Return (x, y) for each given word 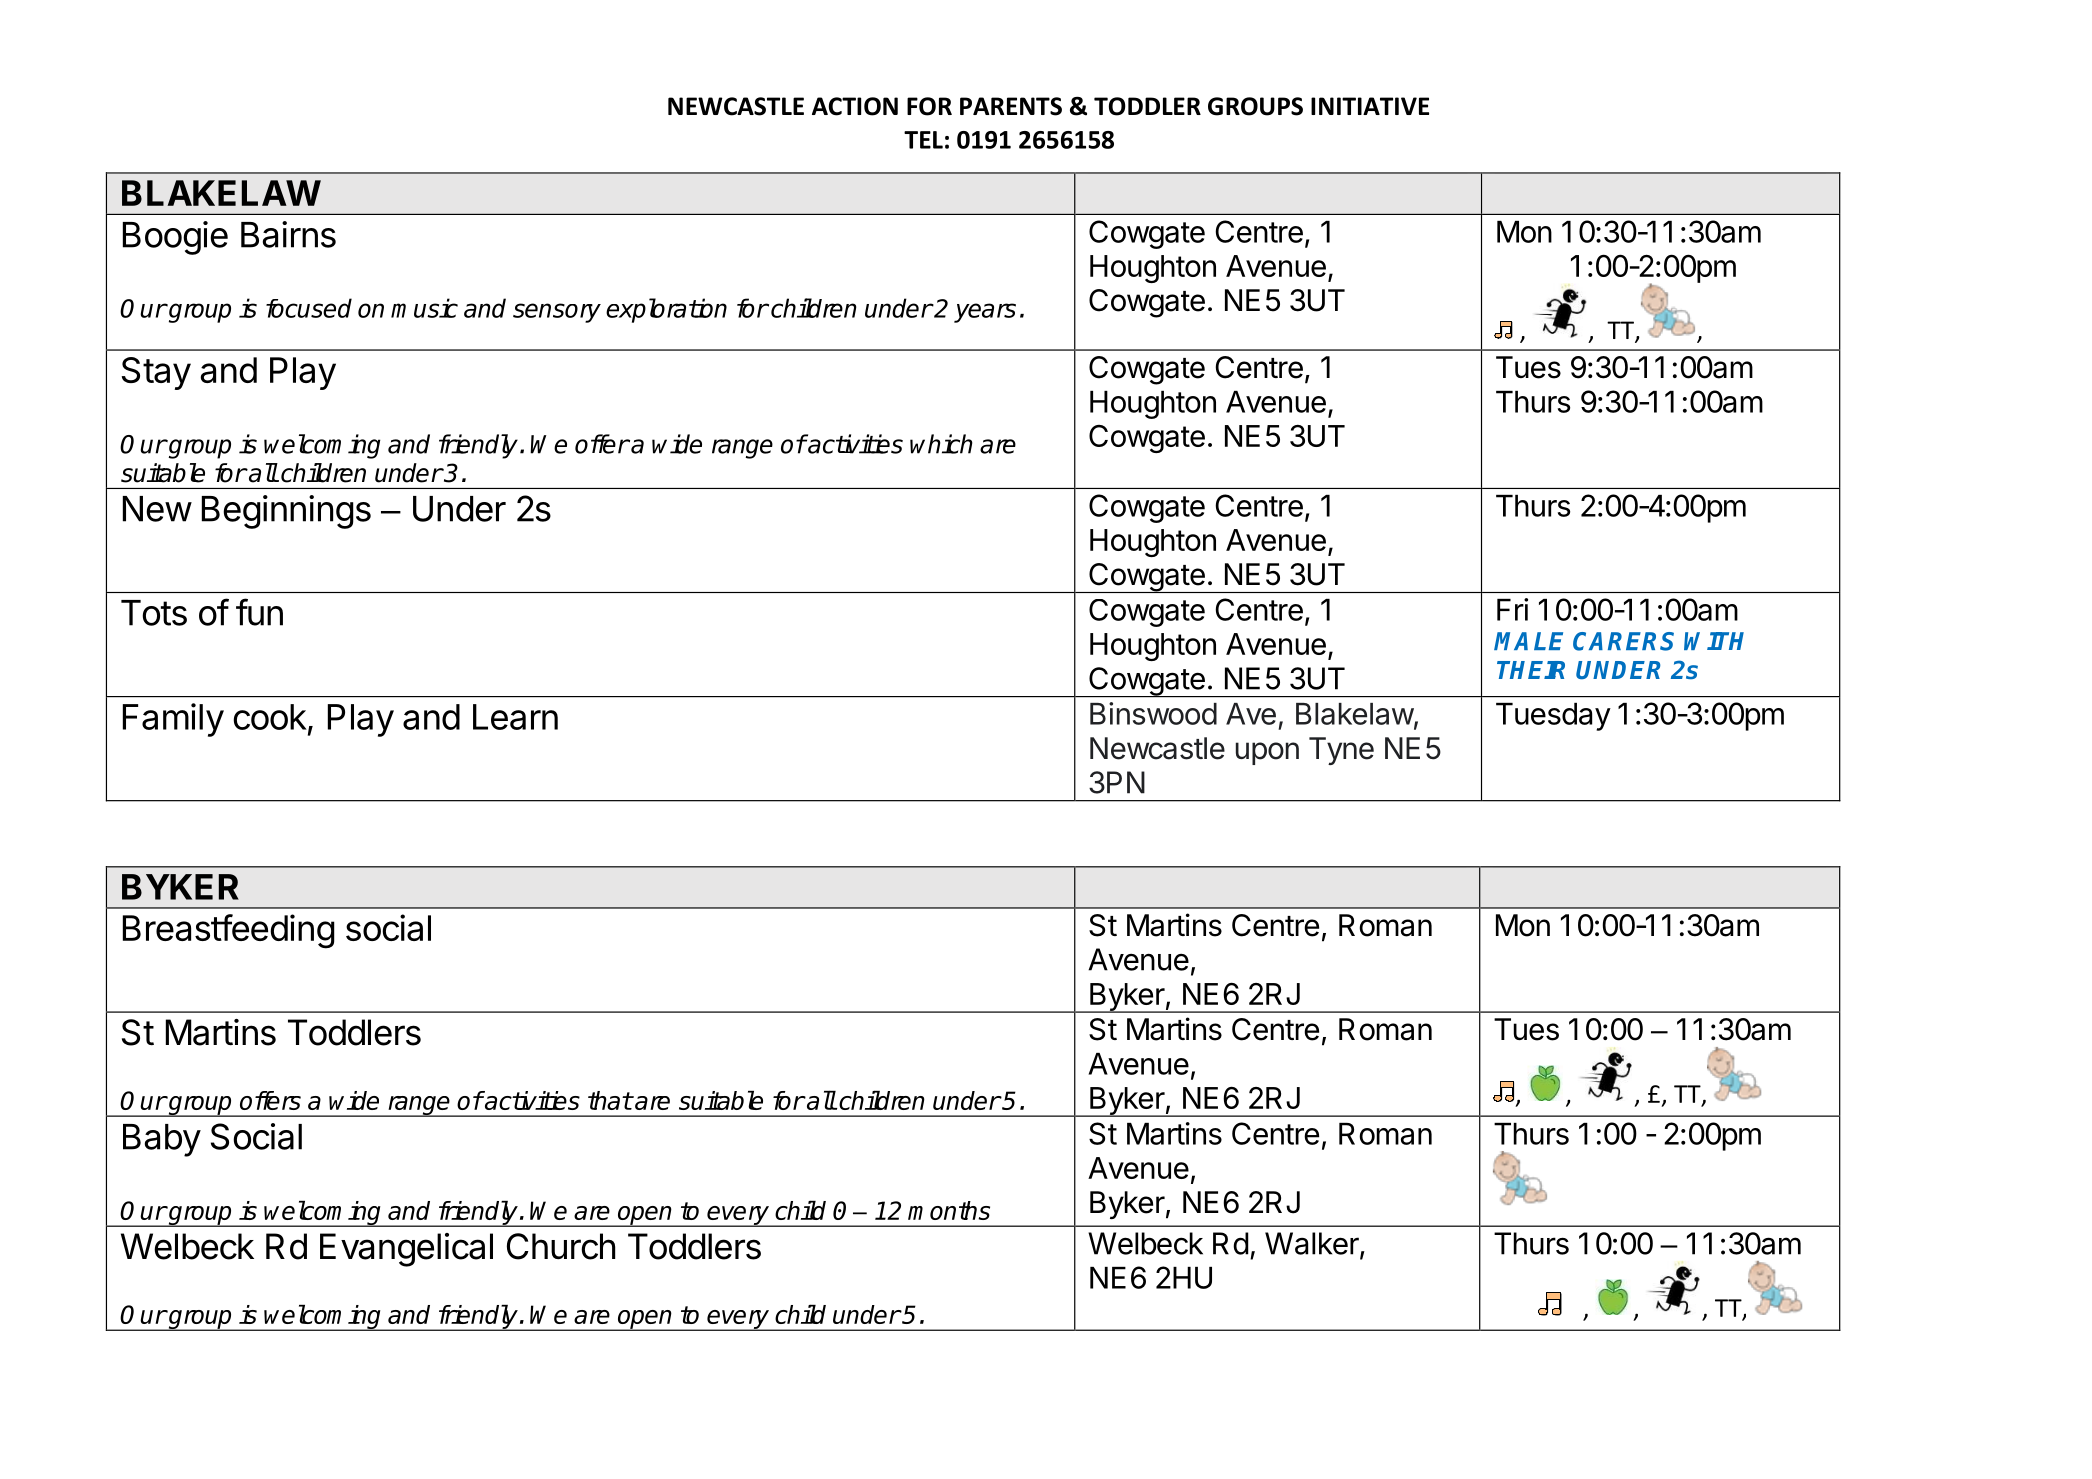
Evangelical (406, 1250)
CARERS (1623, 641)
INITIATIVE (1370, 106)
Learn (515, 717)
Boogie (175, 238)
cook (270, 717)
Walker (1313, 1244)
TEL (923, 140)
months (949, 1210)
